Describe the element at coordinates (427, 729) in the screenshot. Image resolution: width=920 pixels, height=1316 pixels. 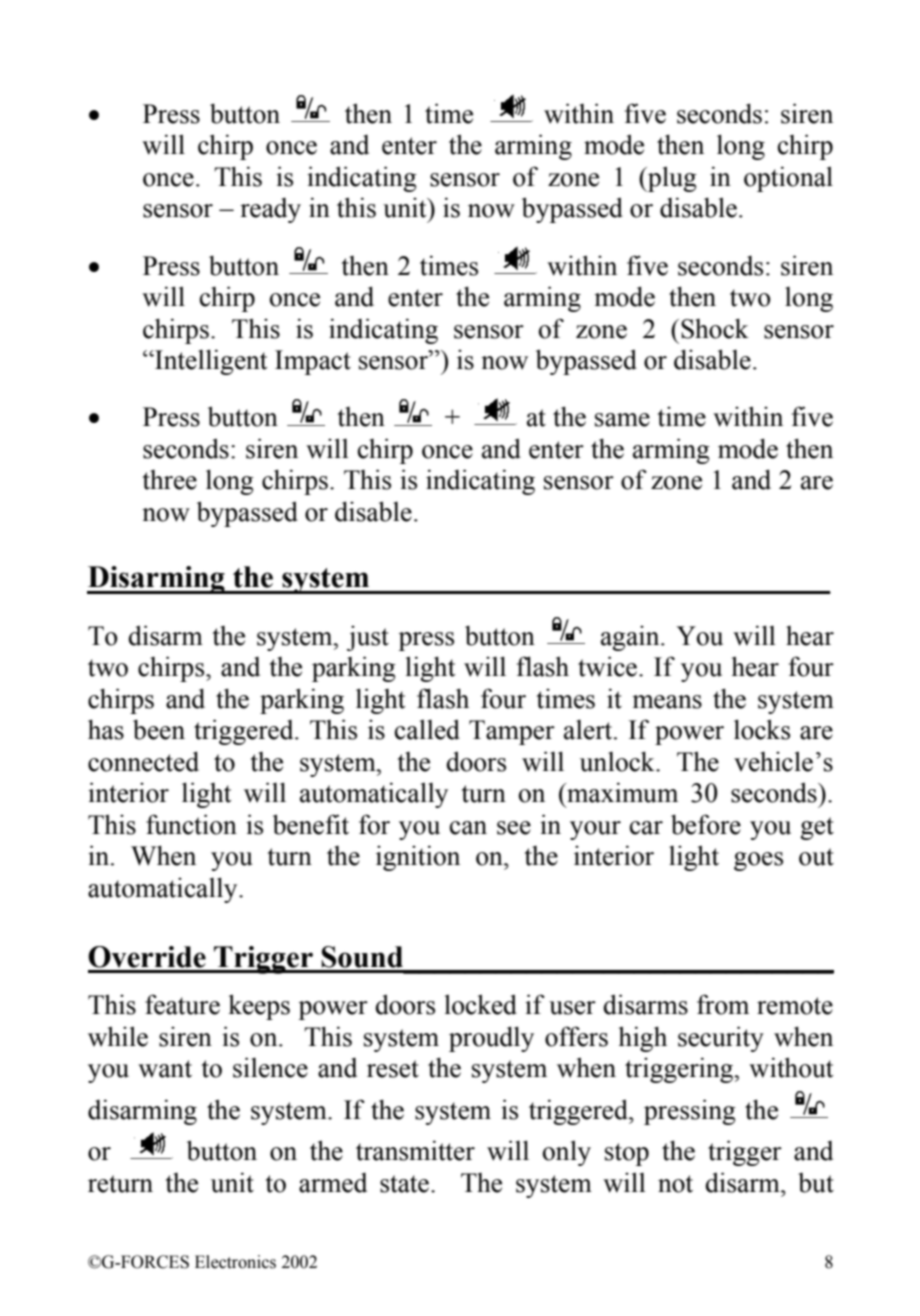
I see `called` at that location.
